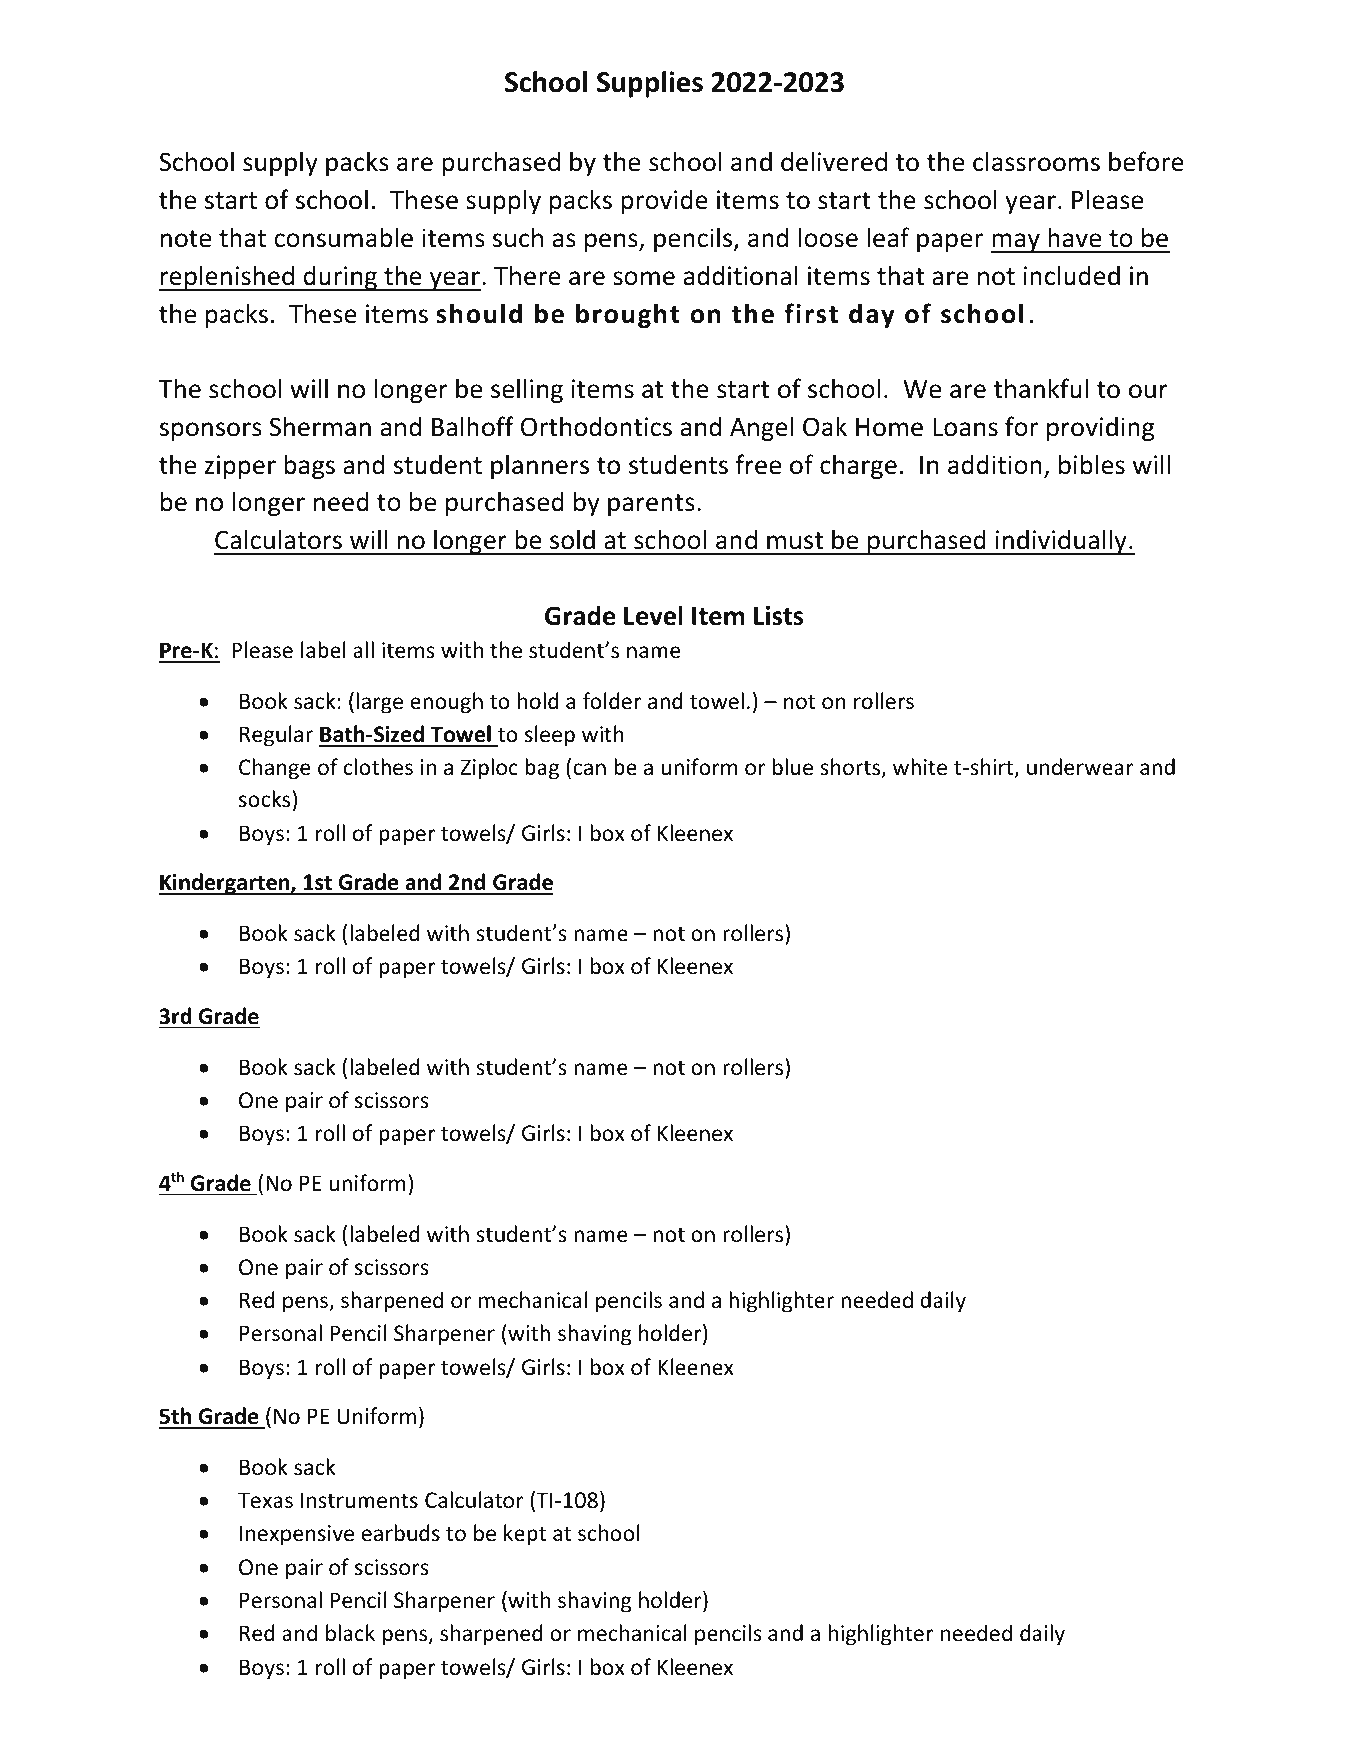  I want to click on Level, so click(653, 615).
